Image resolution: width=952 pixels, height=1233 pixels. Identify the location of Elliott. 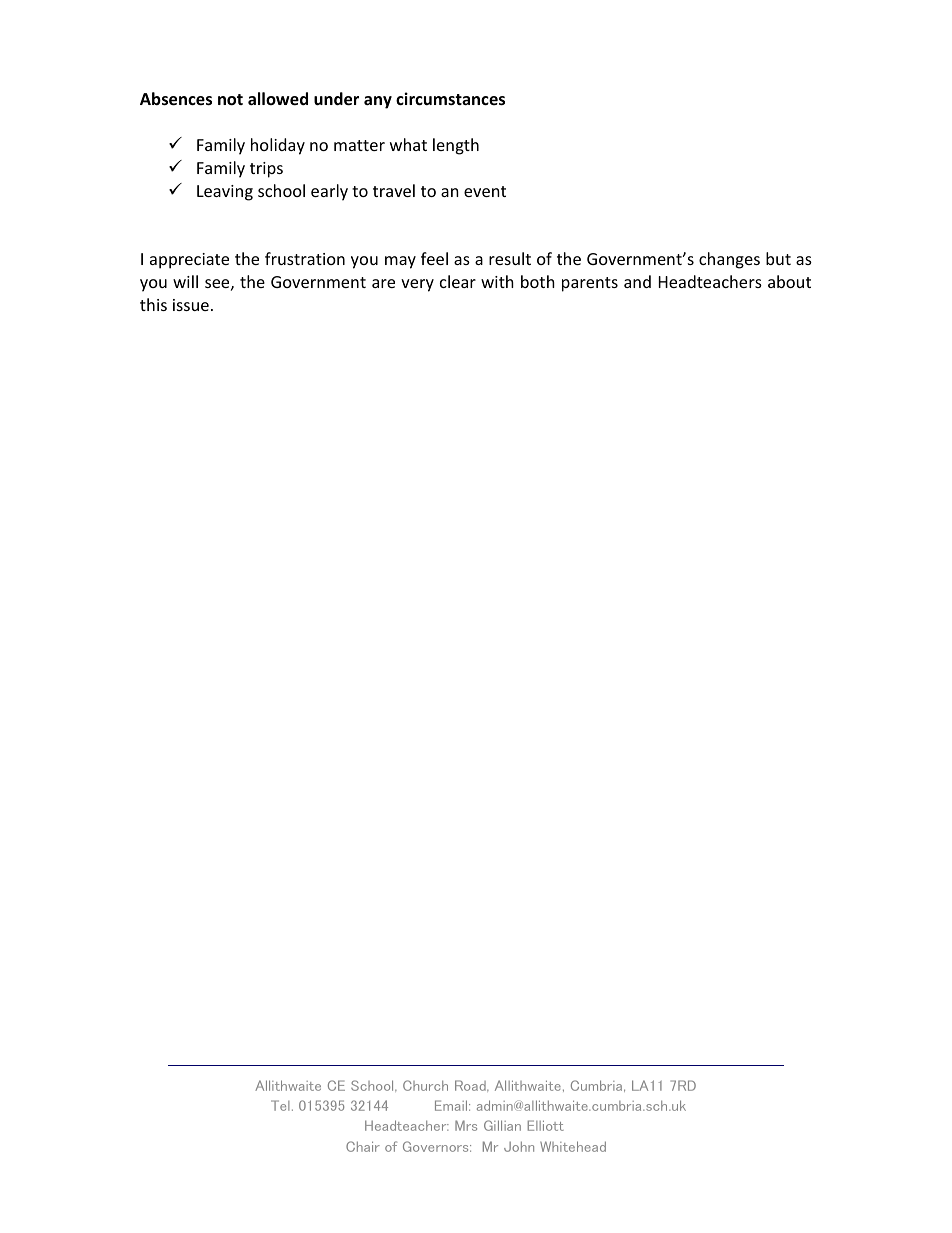
(545, 1125).
